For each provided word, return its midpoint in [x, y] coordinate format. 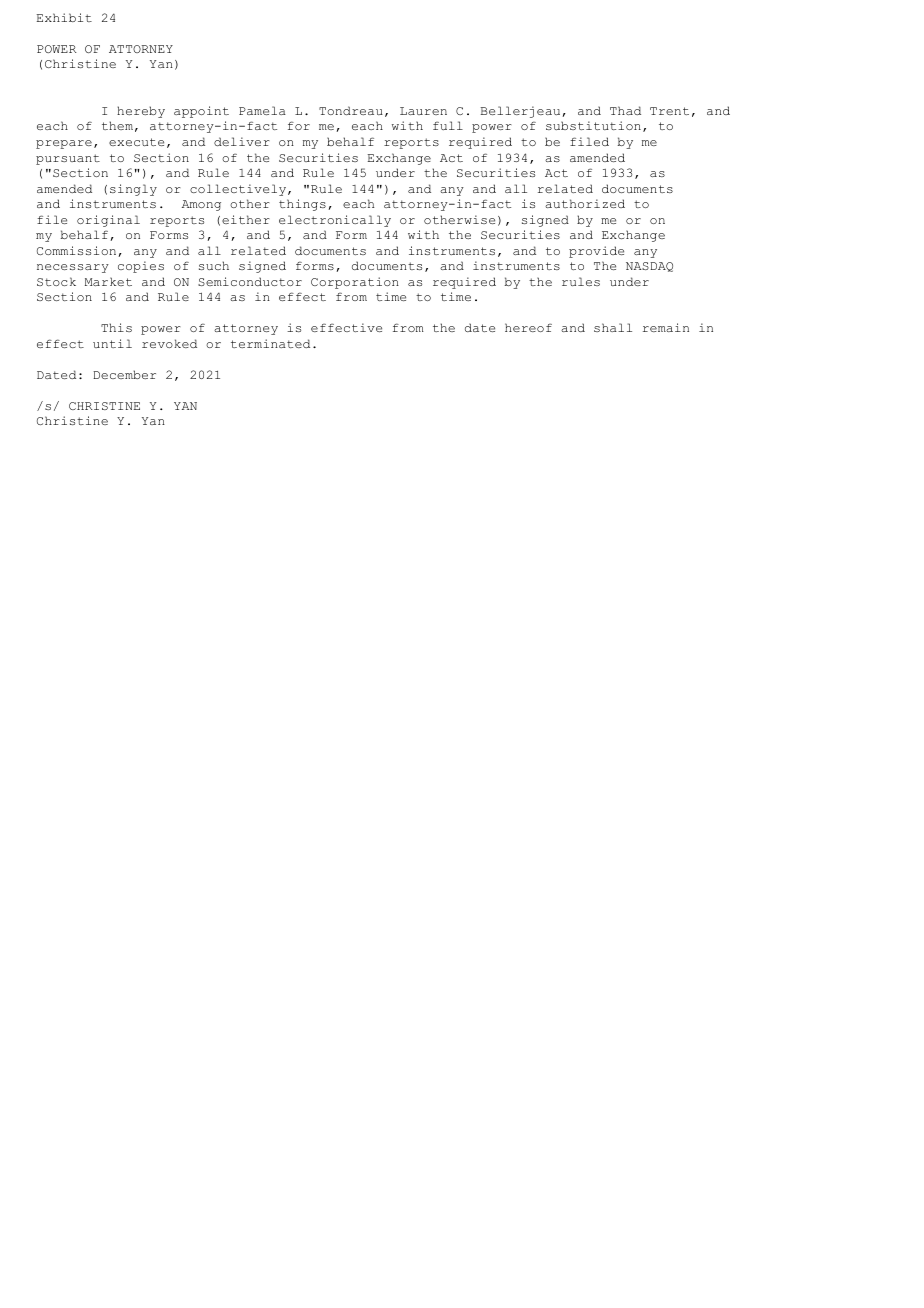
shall [613, 327]
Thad [625, 110]
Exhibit [64, 17]
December [124, 374]
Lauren [423, 111]
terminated [270, 343]
